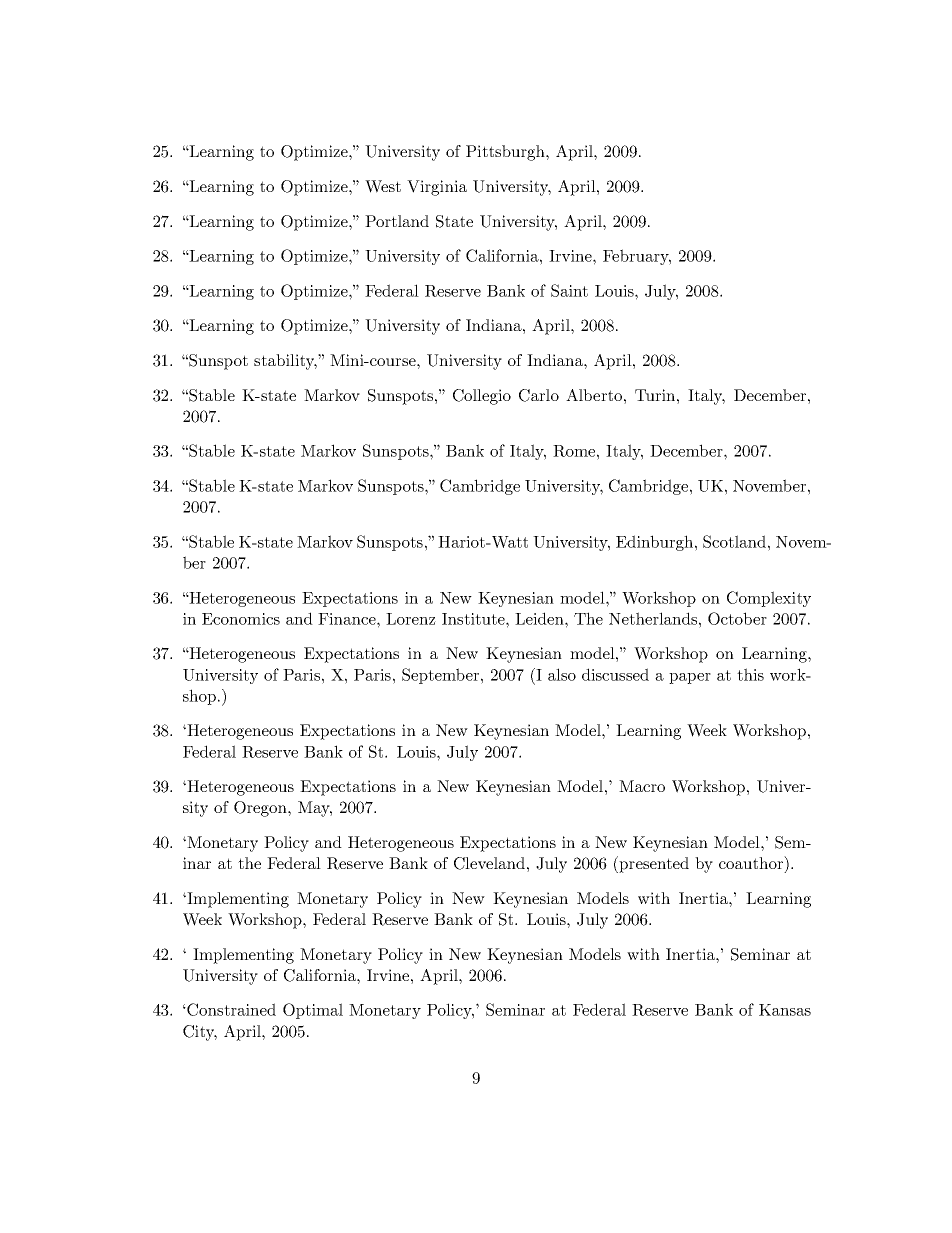 This image has width=952, height=1233. What do you see at coordinates (241, 619) in the image?
I see `Economics` at bounding box center [241, 619].
